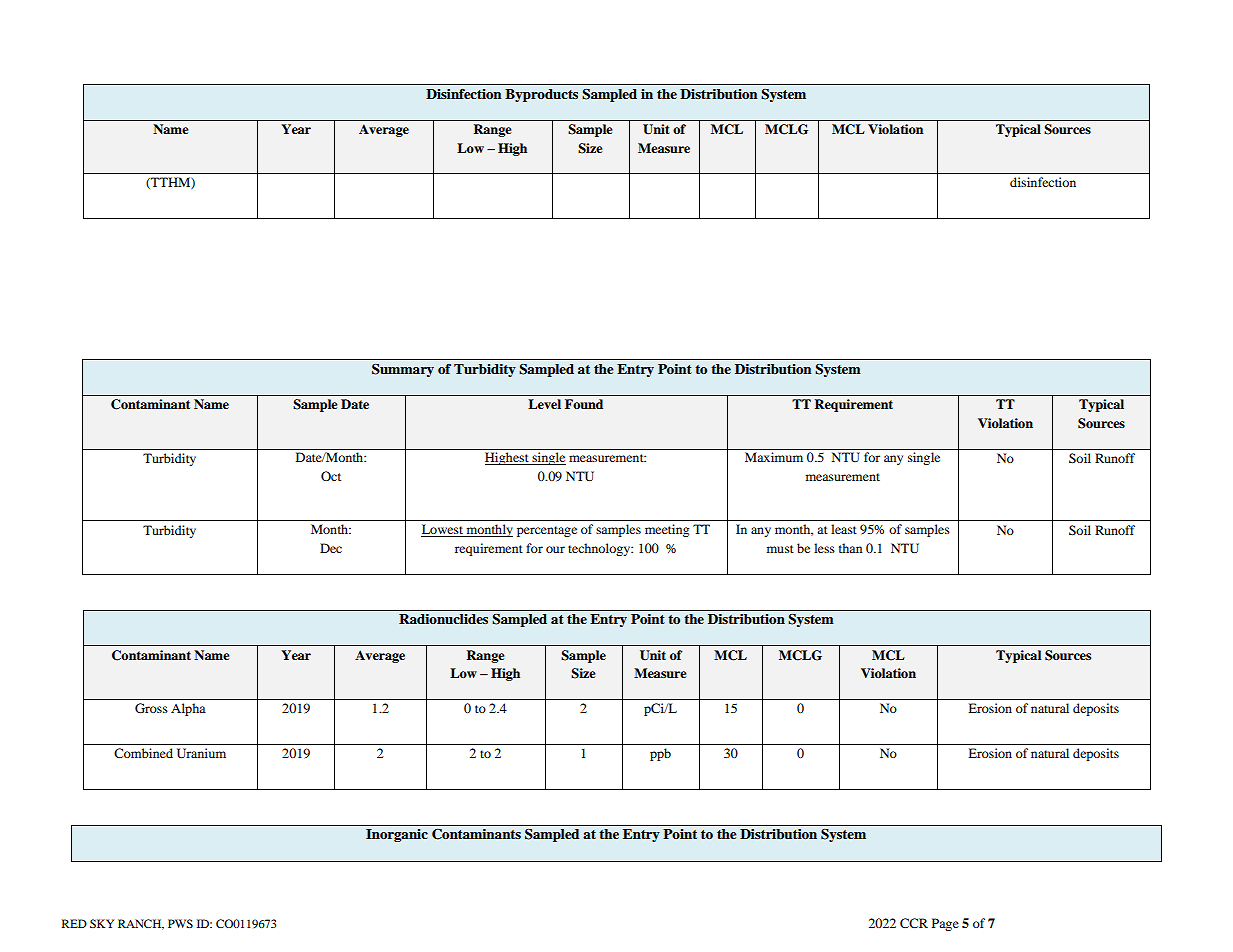  Describe the element at coordinates (403, 370) in the image. I see `Summary` at that location.
